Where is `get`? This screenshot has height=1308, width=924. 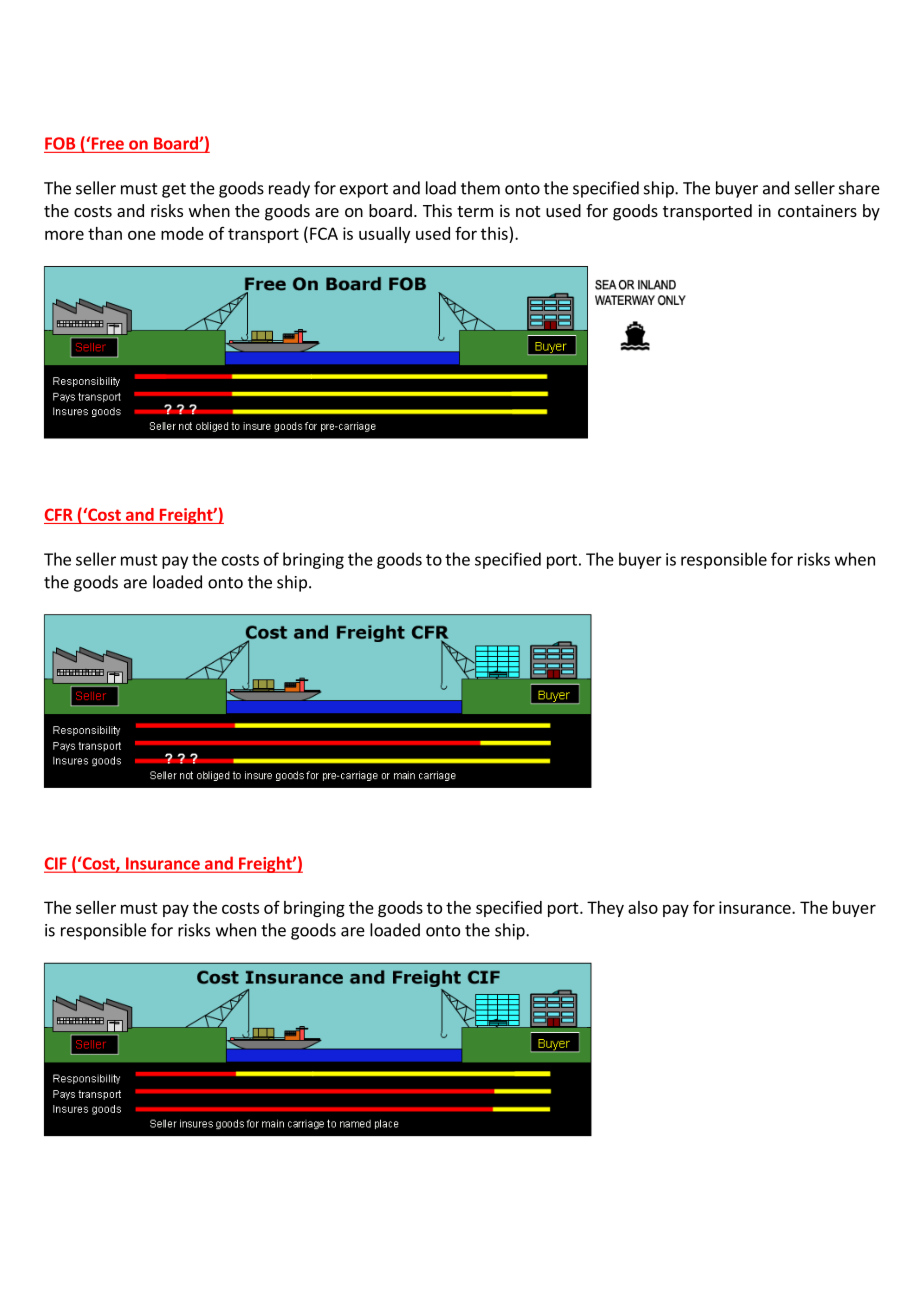
get is located at coordinates (174, 190).
